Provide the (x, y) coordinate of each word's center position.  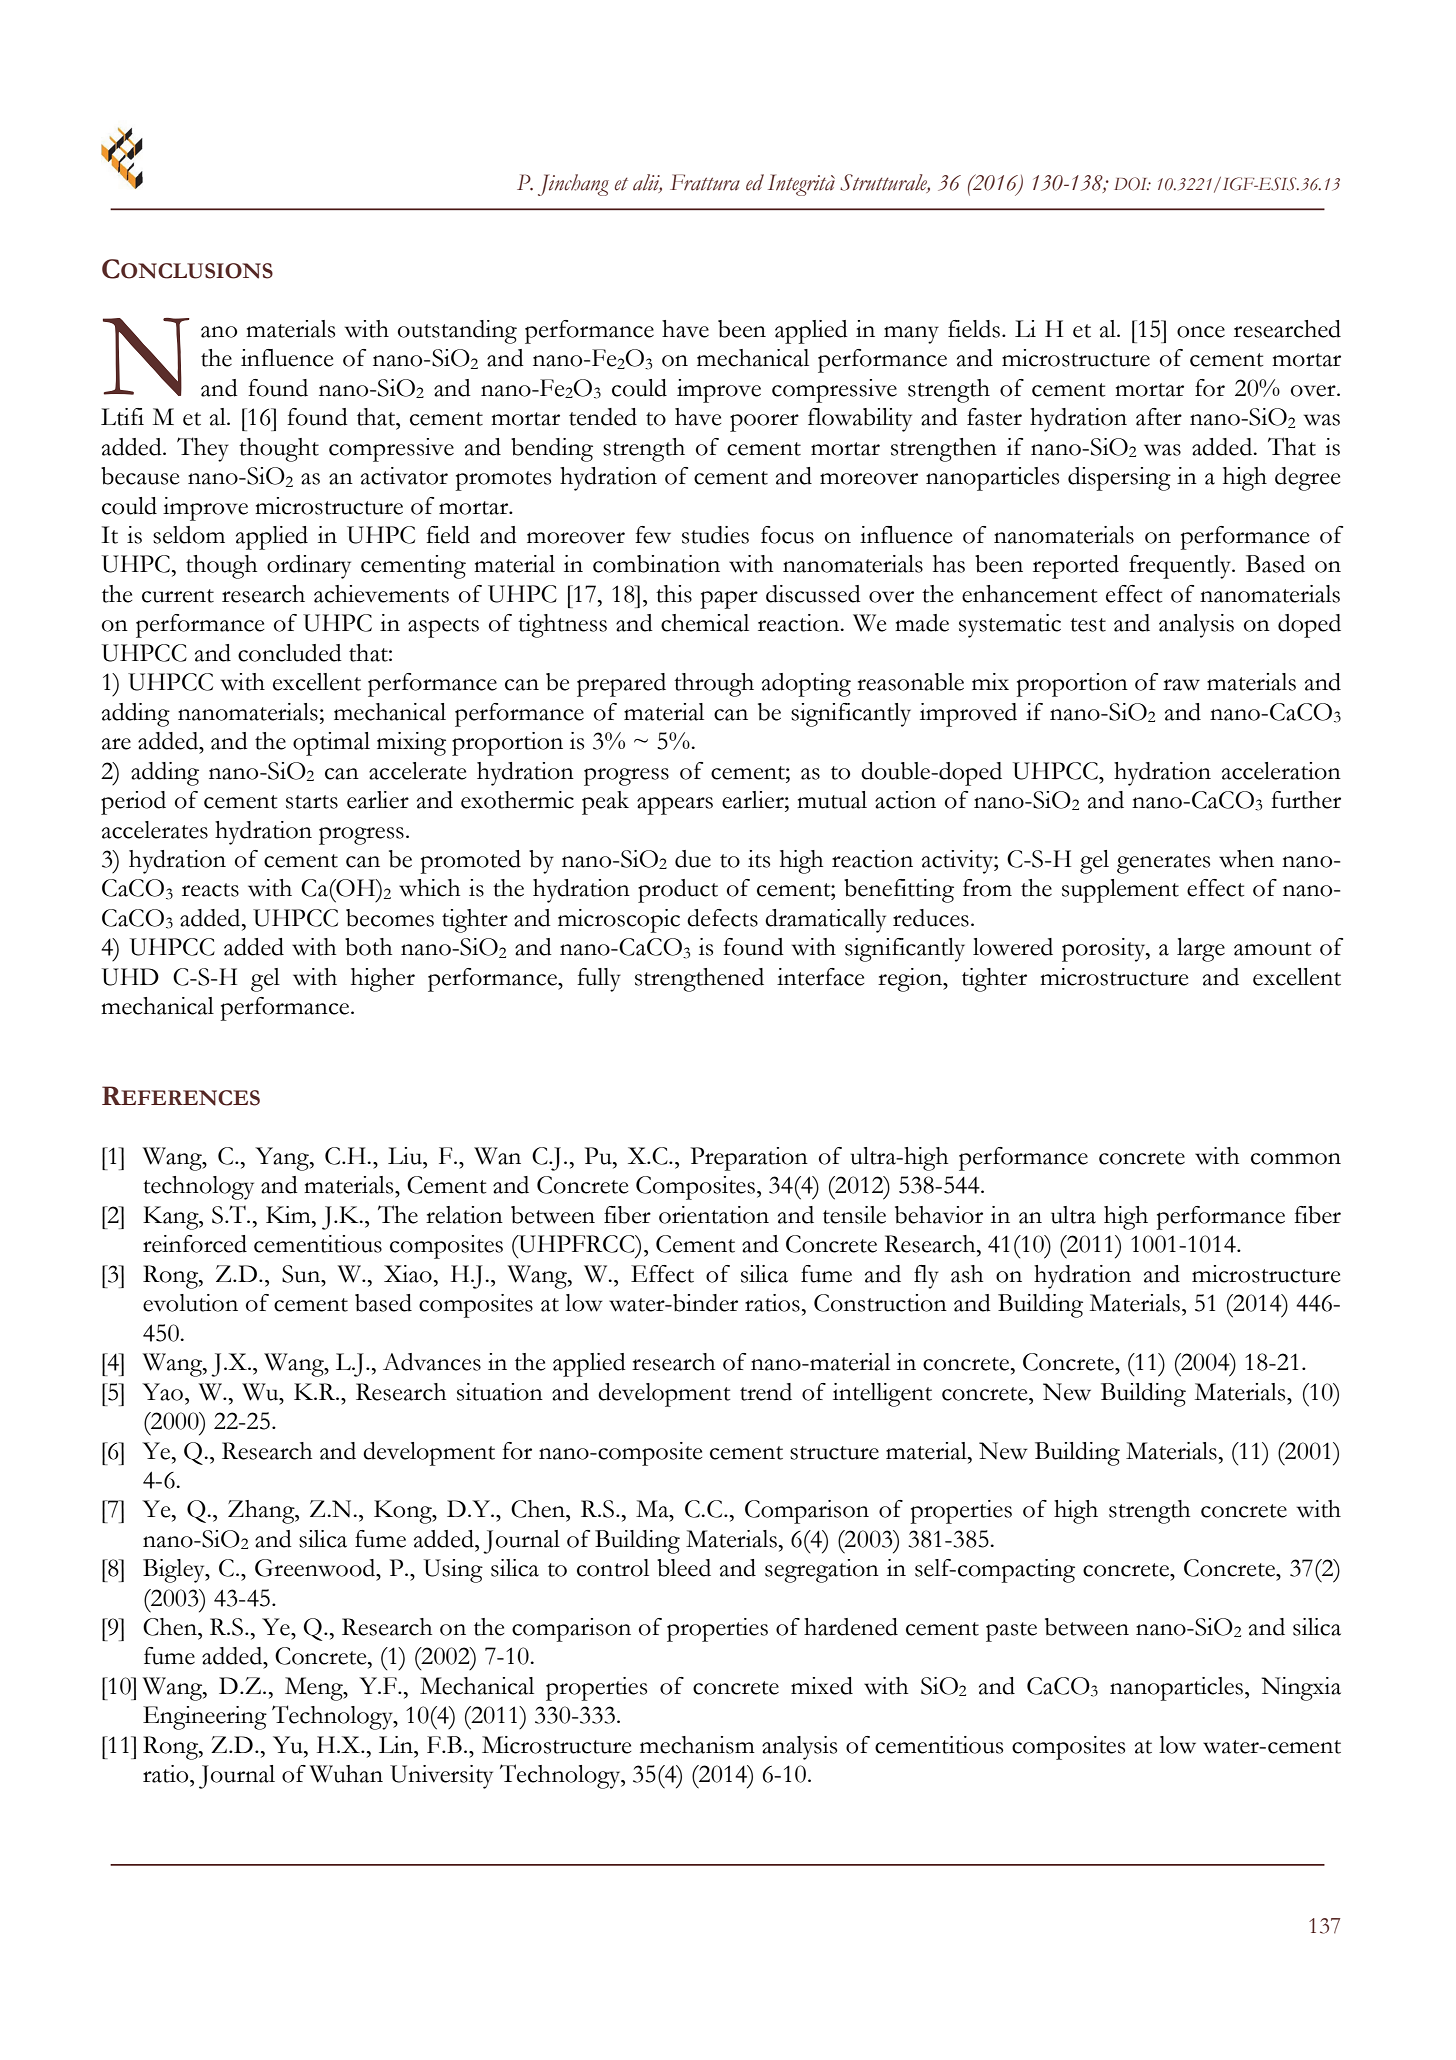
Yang (283, 1159)
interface (820, 977)
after (1159, 417)
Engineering (205, 1718)
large (1201, 950)
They (203, 449)
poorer (764, 423)
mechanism (697, 1745)
